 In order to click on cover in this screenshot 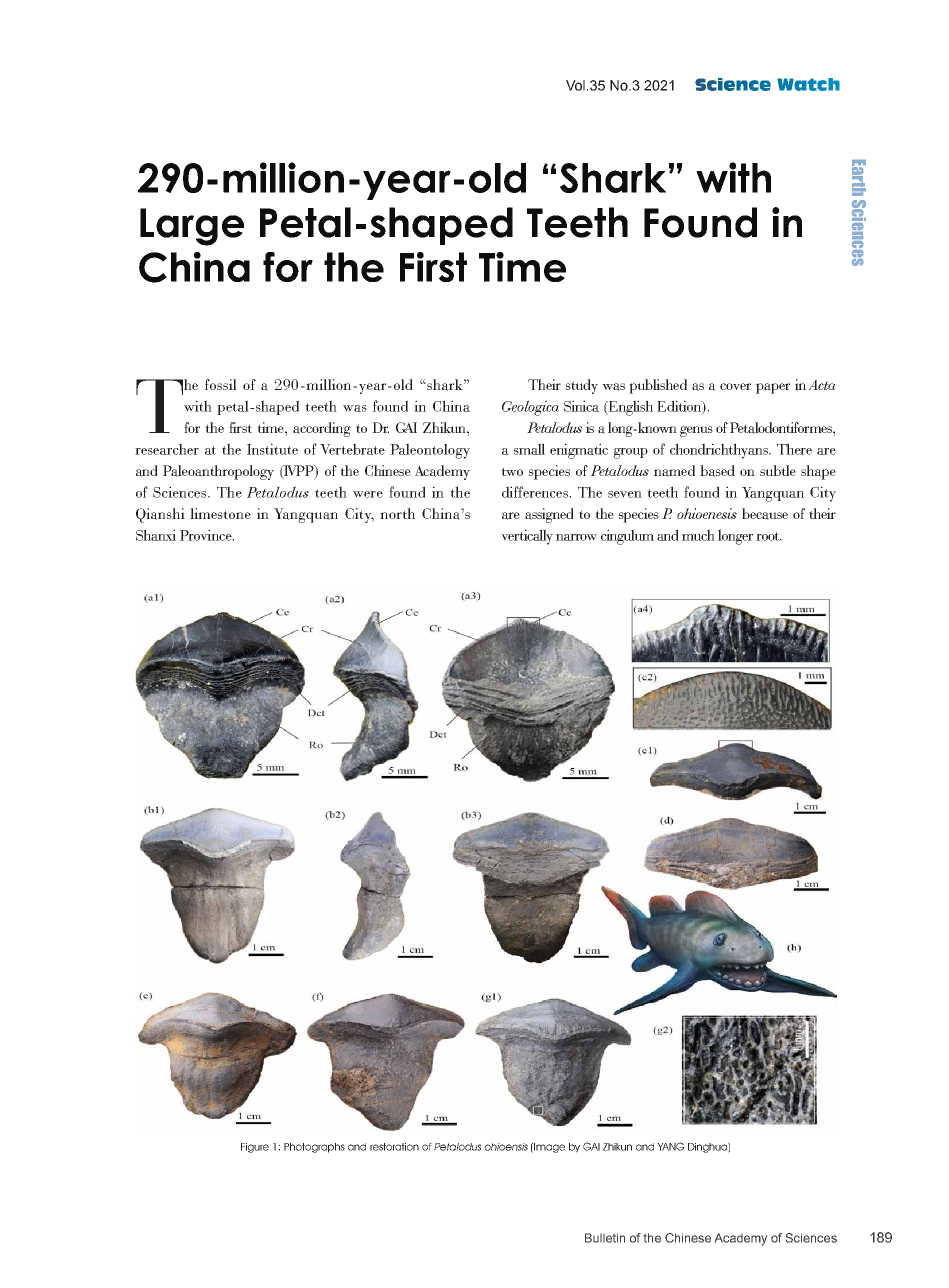, I will do `click(735, 386)`.
